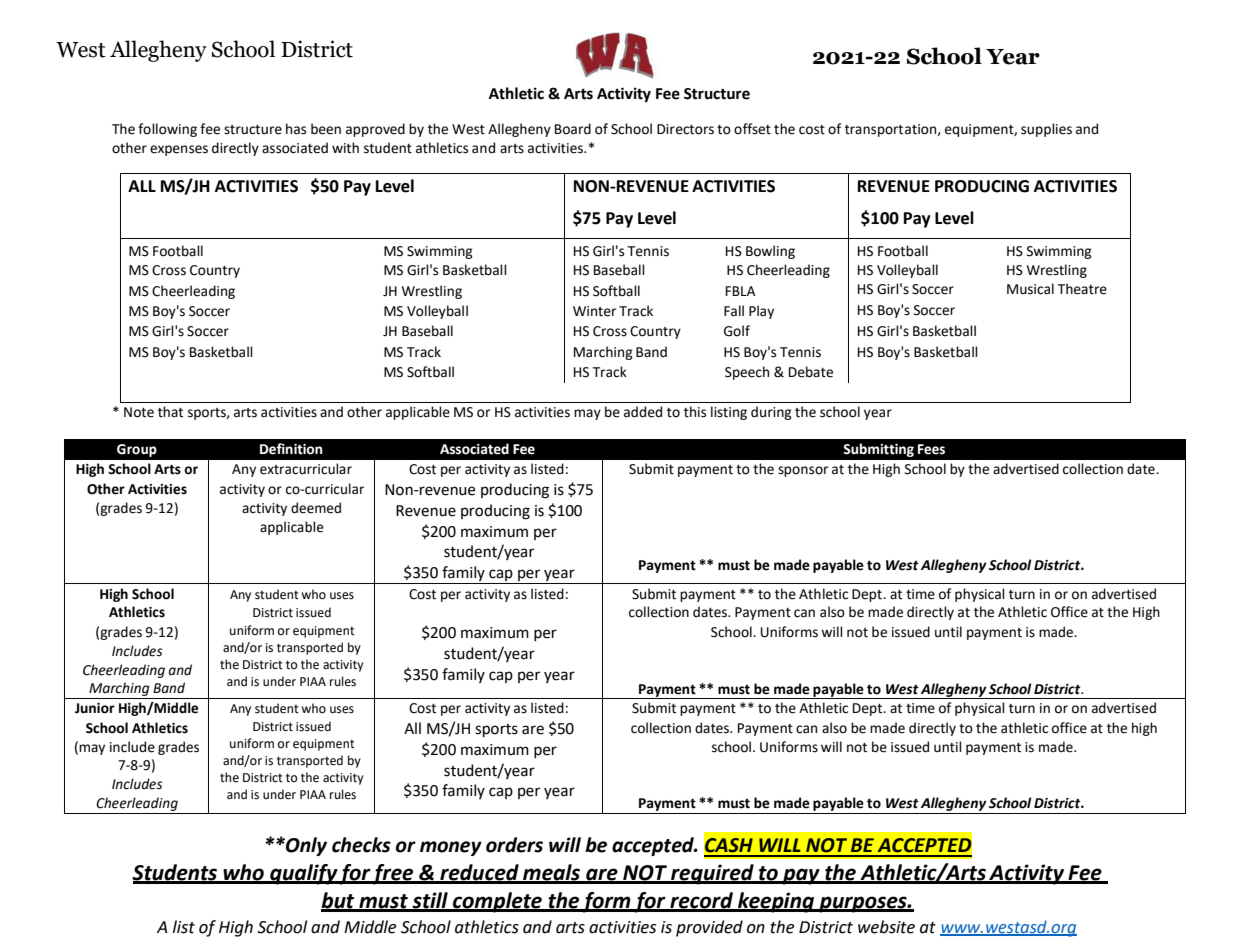 This screenshot has height=952, width=1233. Describe the element at coordinates (316, 508) in the screenshot. I see `deemed` at that location.
